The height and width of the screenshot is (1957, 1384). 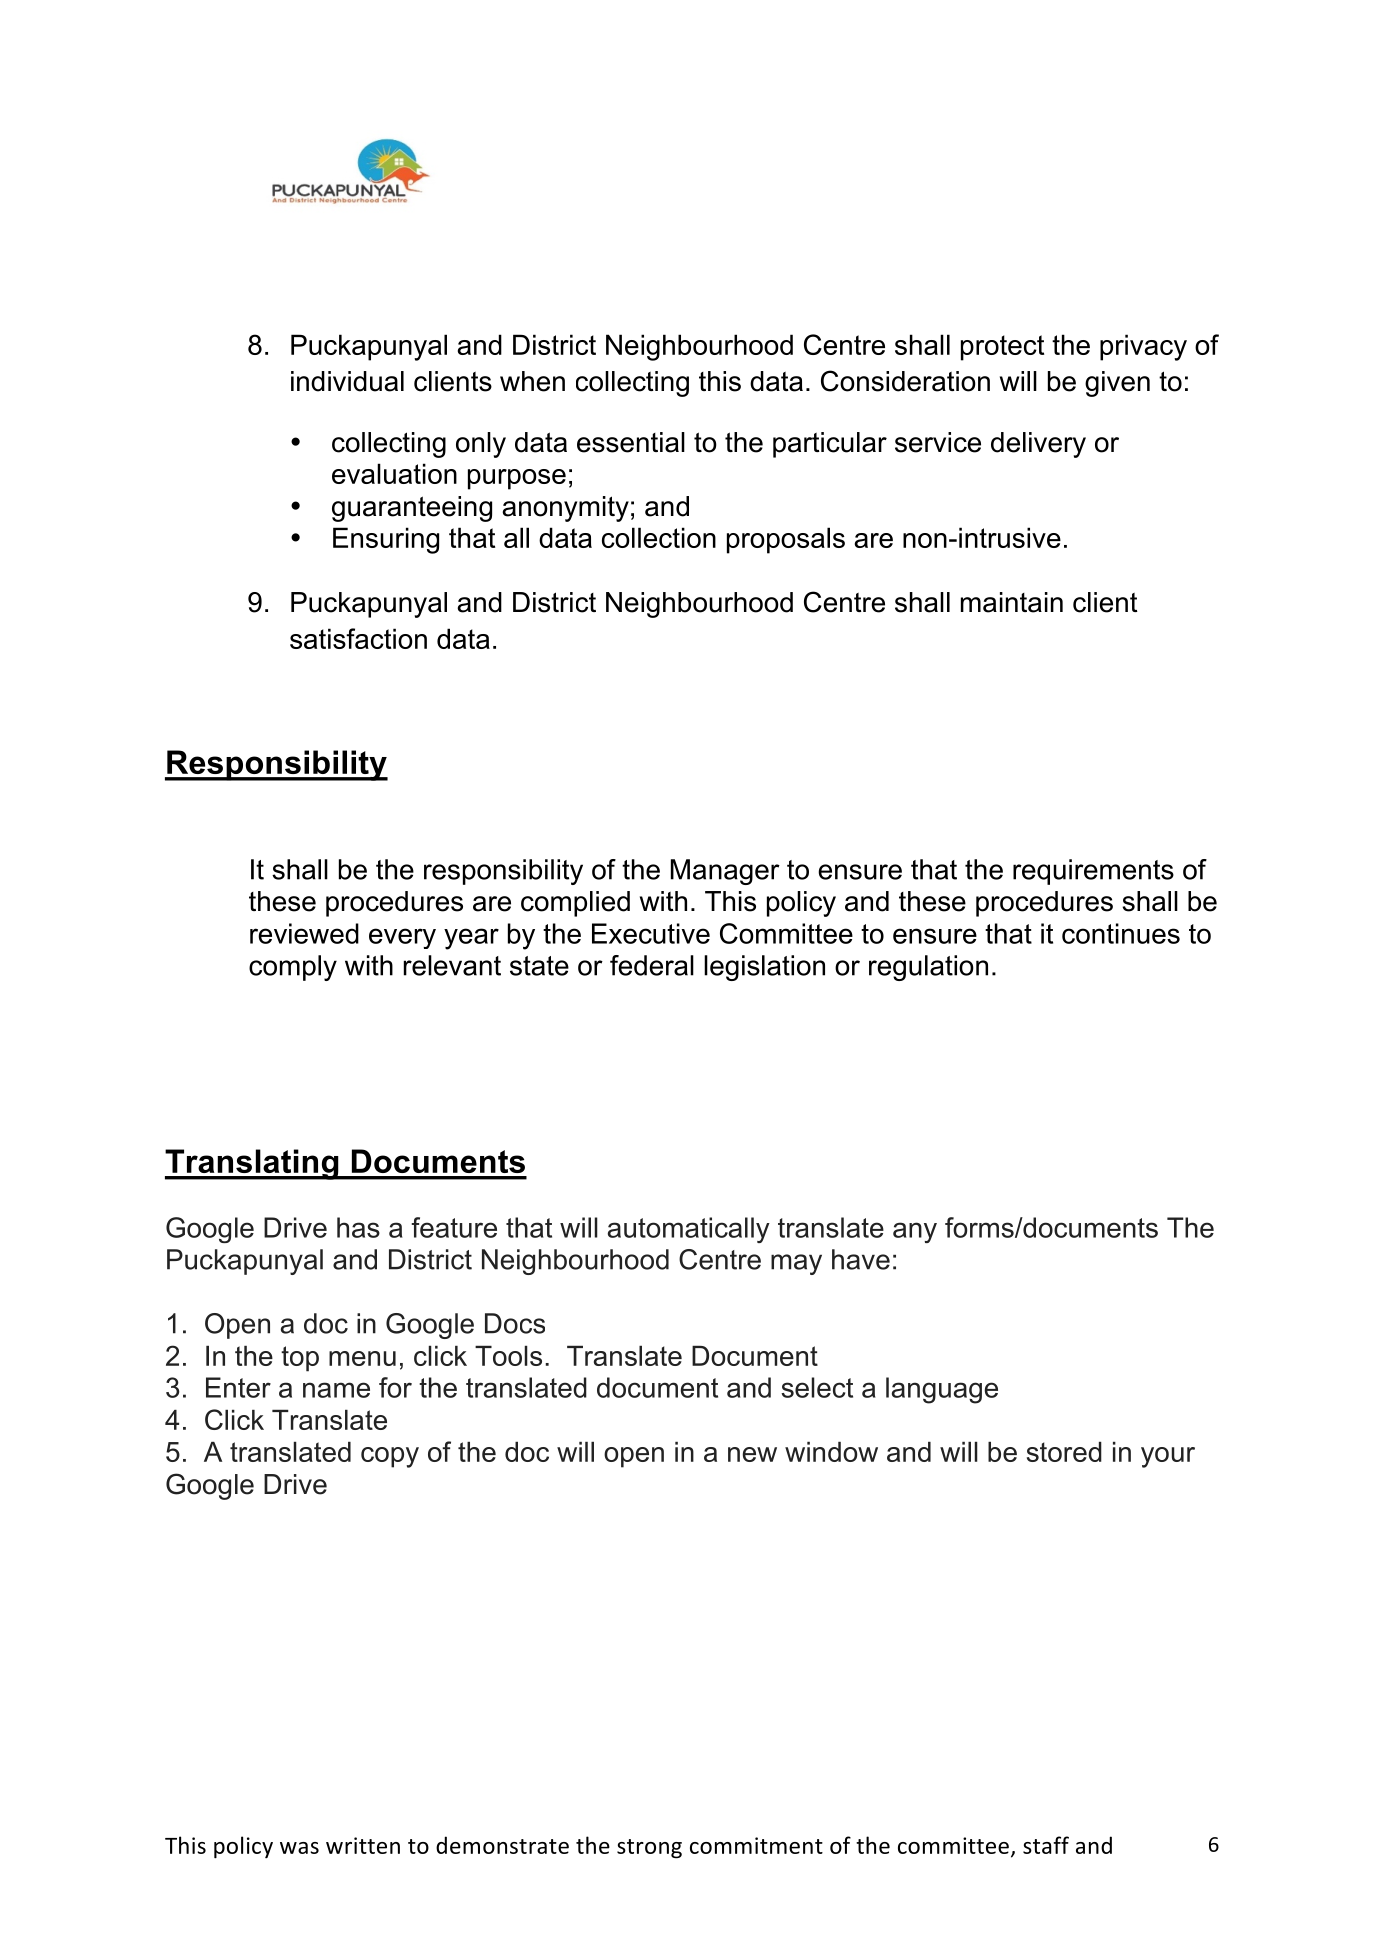 What do you see at coordinates (1117, 384) in the screenshot?
I see `given` at bounding box center [1117, 384].
